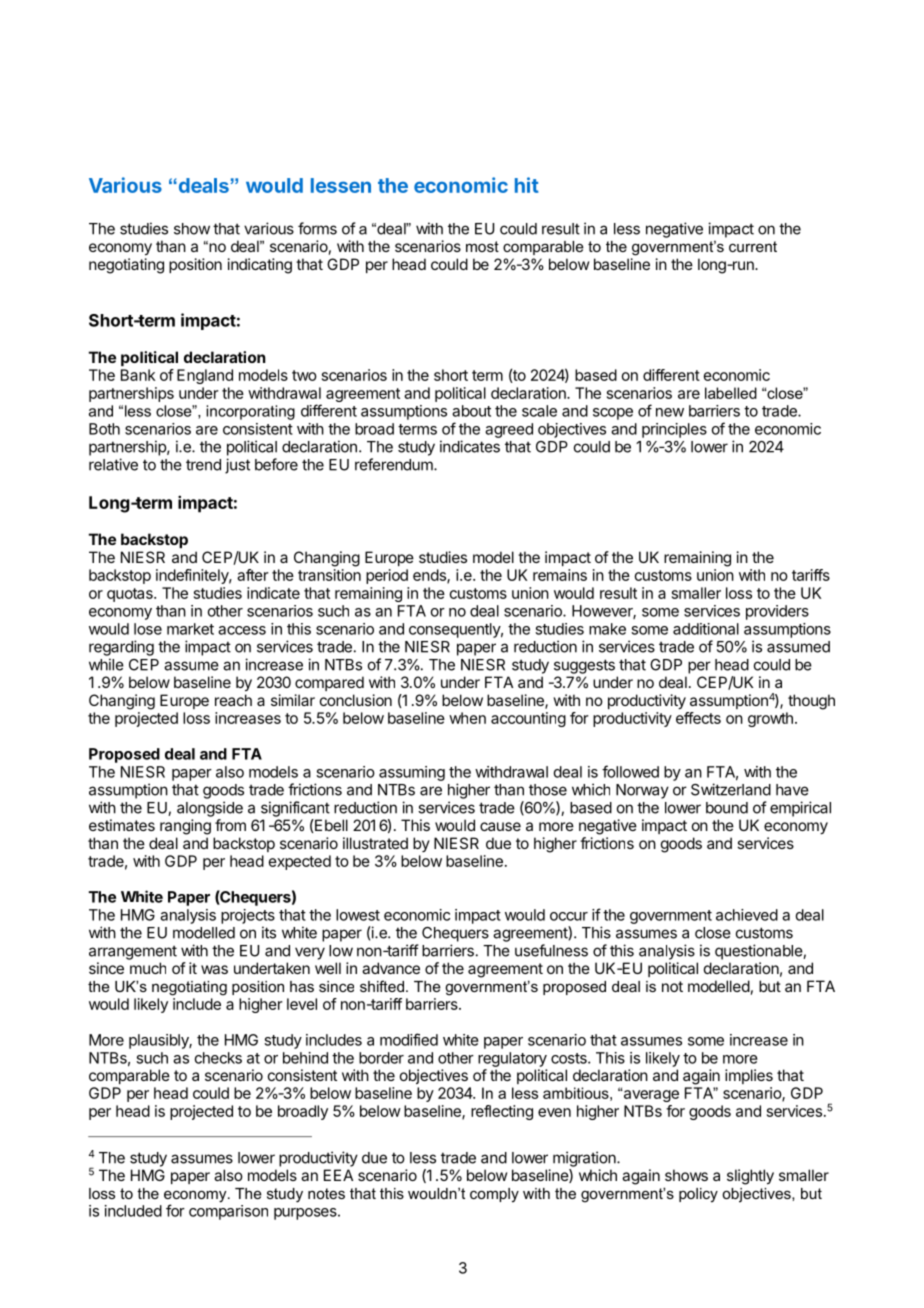 The width and height of the page is (924, 1308). Describe the element at coordinates (747, 915) in the page. I see `achieved` at that location.
